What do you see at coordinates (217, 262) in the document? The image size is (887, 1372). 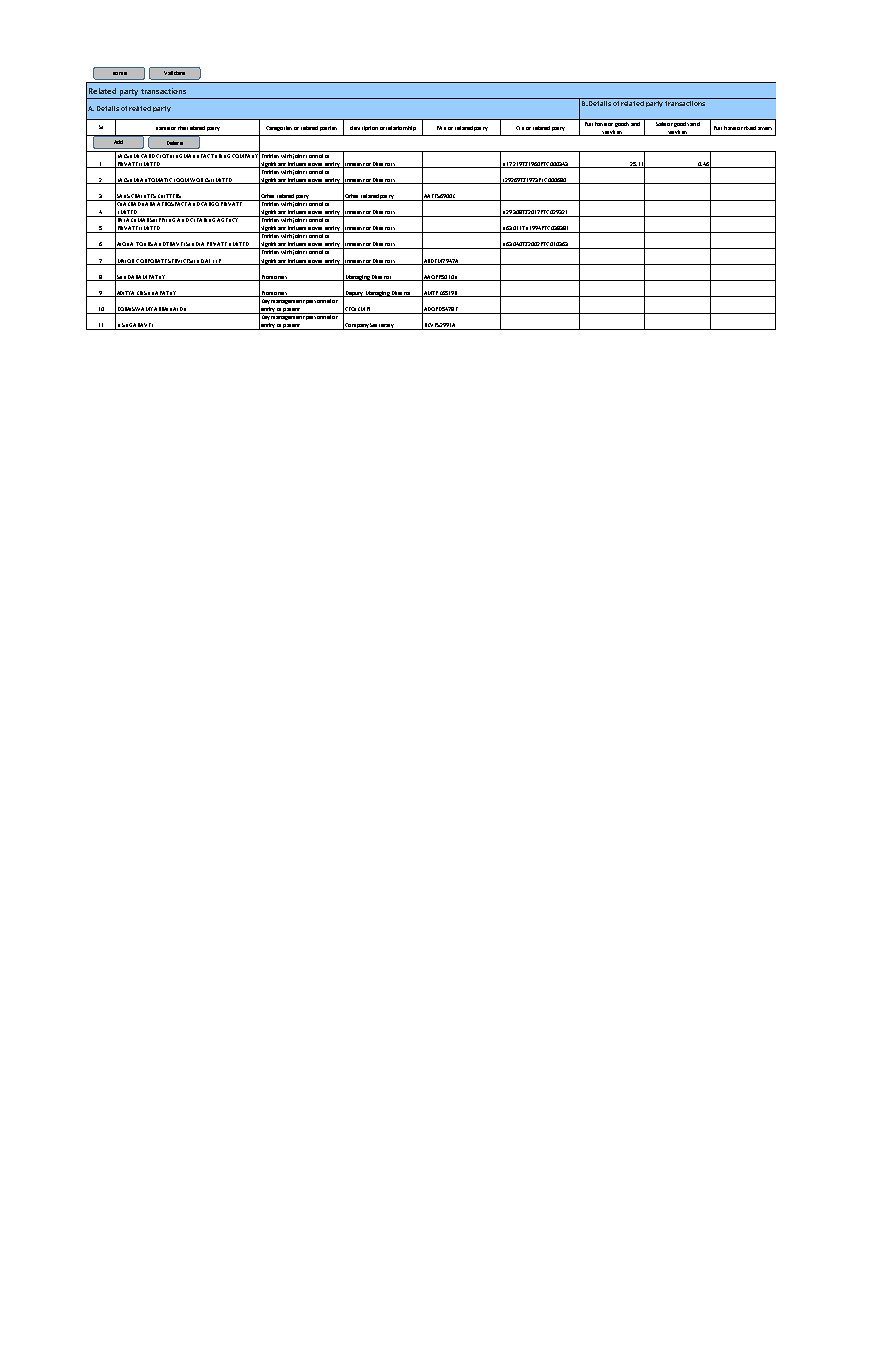 I see `LLP` at bounding box center [217, 262].
